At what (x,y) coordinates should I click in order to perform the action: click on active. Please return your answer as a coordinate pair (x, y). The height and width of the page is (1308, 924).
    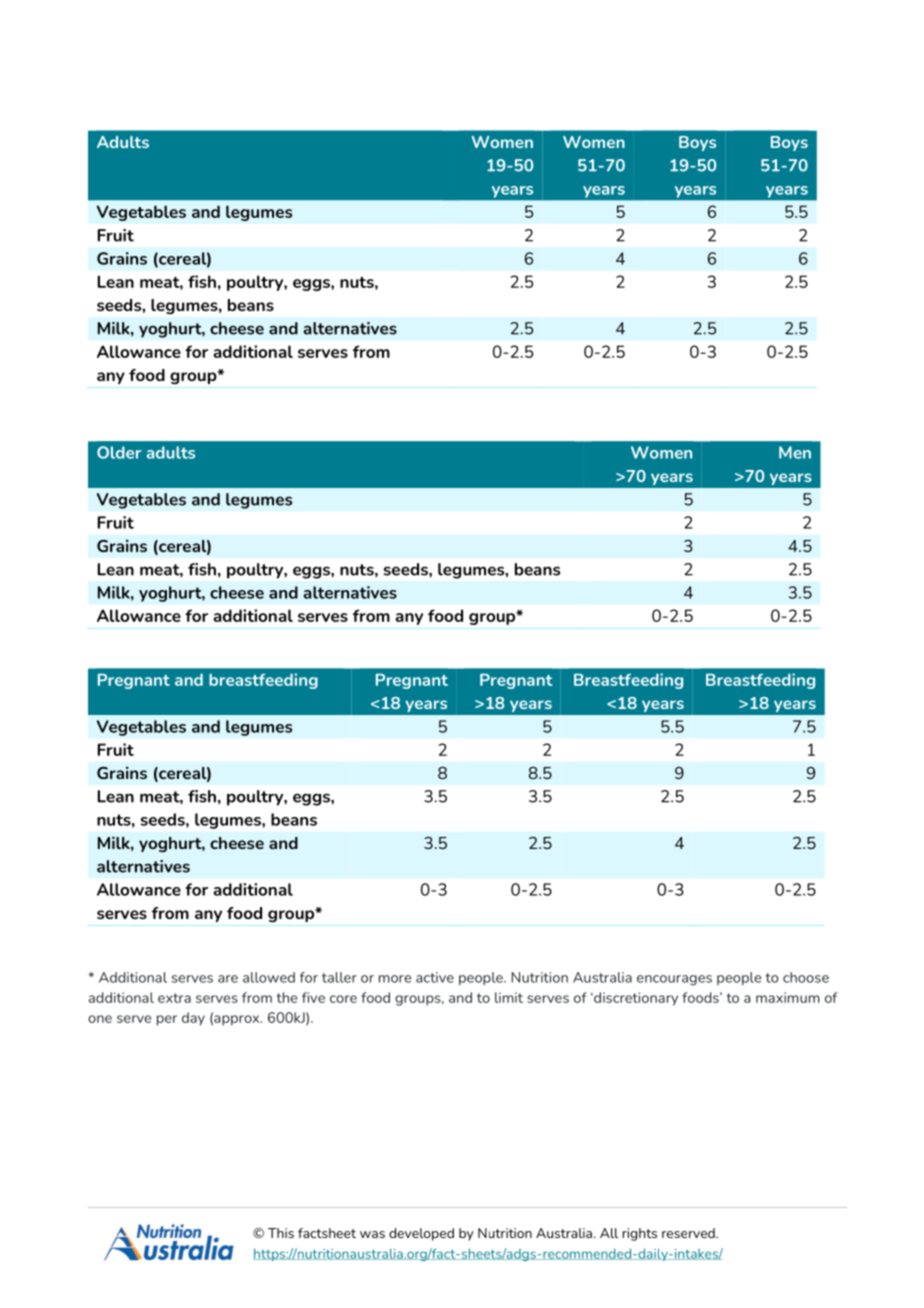
    Looking at the image, I should click on (435, 977).
